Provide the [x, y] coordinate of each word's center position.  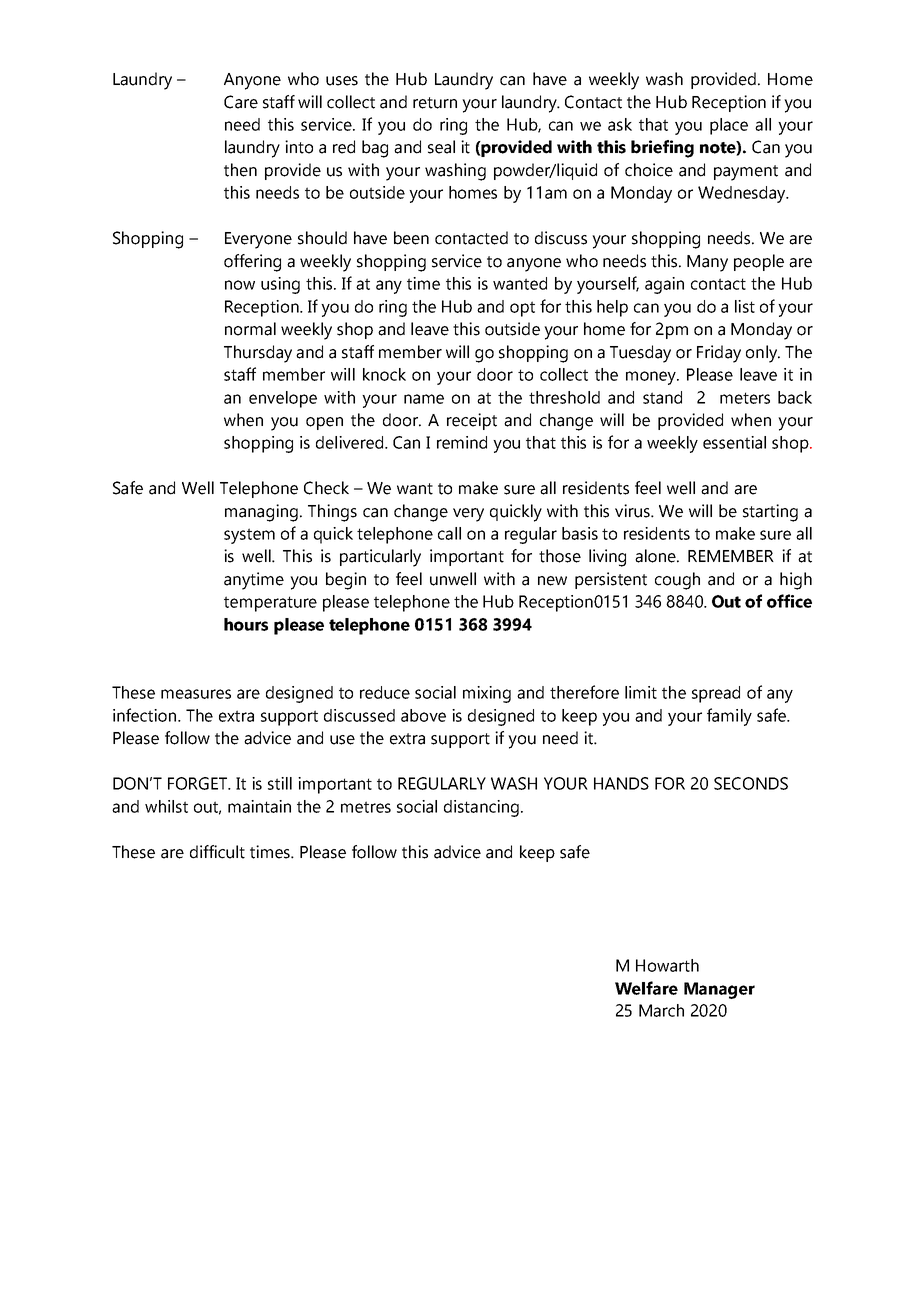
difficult [217, 852]
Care [241, 102]
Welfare [646, 988]
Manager [719, 990]
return [435, 103]
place [729, 126]
